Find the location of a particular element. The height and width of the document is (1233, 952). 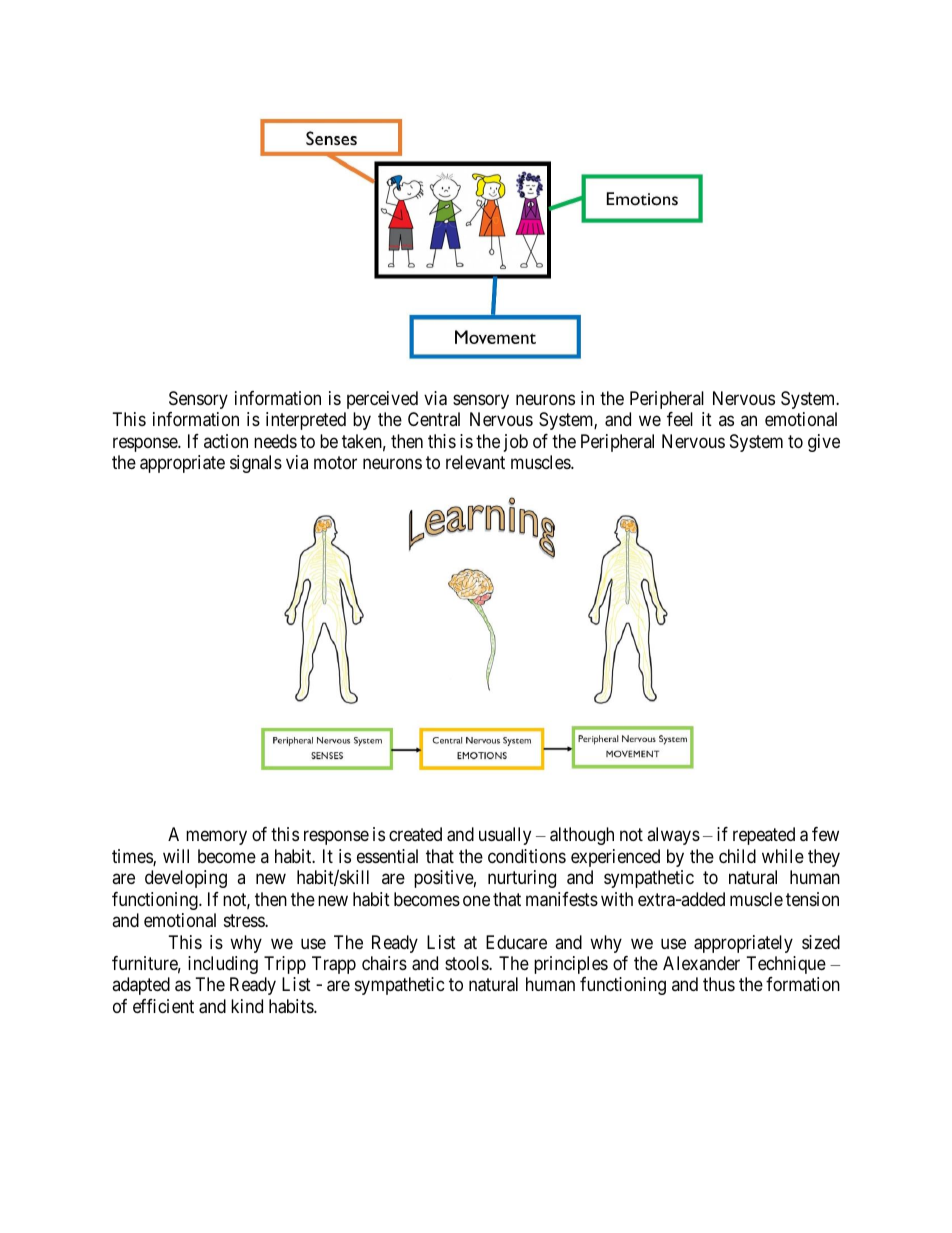

memory is located at coordinates (216, 837).
